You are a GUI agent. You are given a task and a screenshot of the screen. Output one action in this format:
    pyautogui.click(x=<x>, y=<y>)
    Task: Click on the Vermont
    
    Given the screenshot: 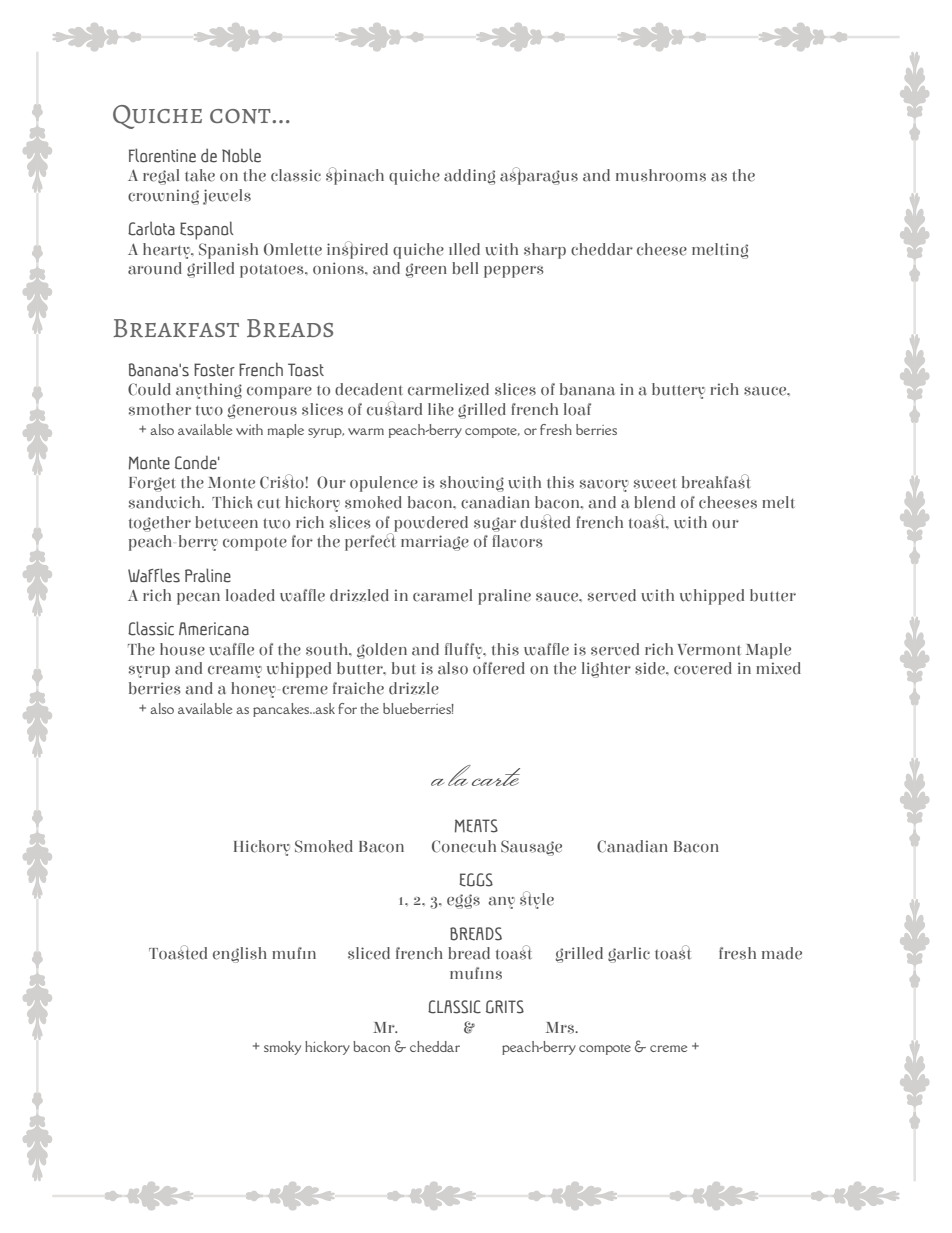 What is the action you would take?
    pyautogui.click(x=709, y=650)
